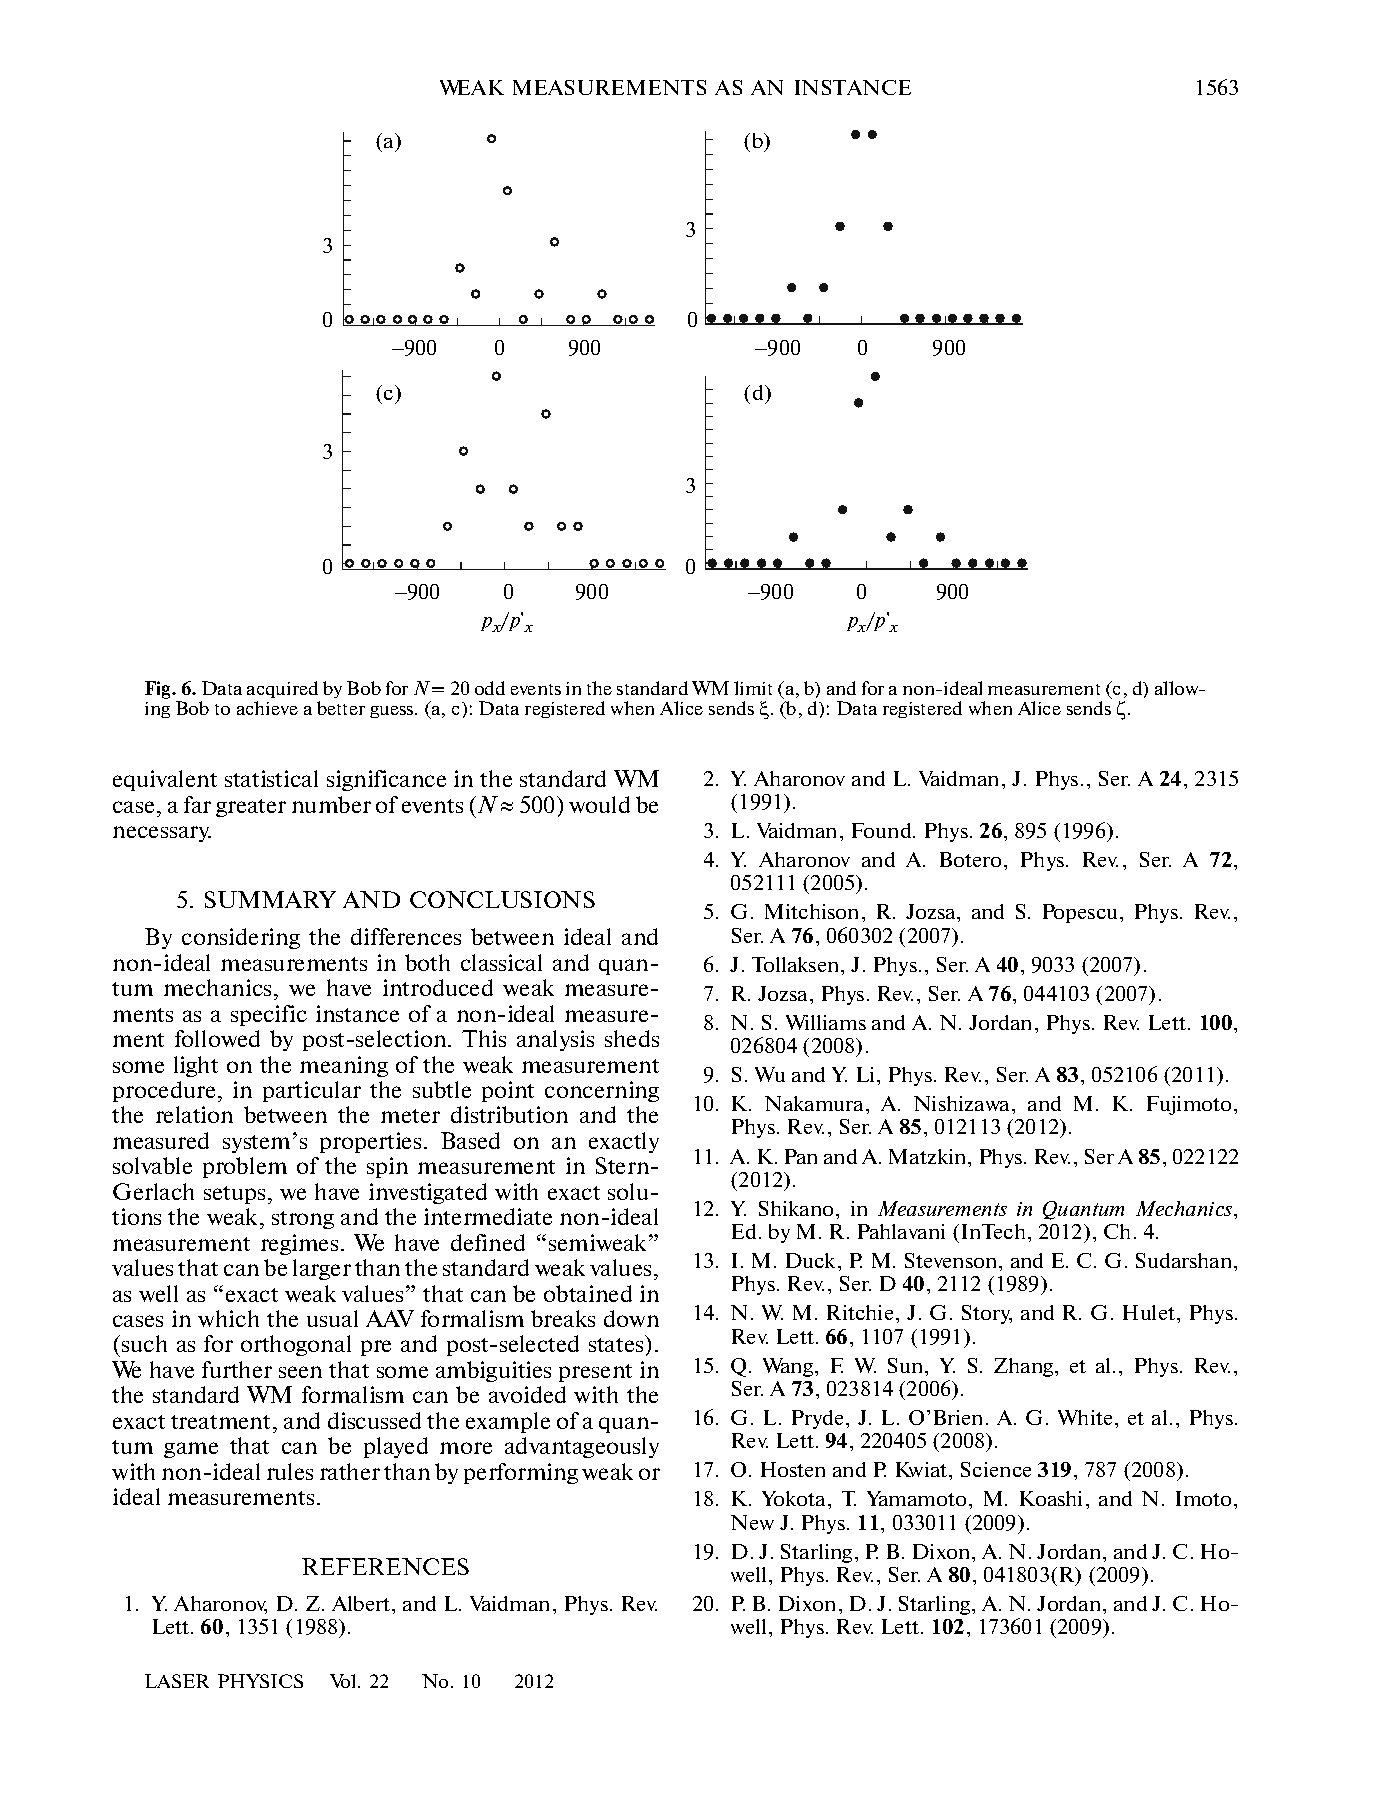 The width and height of the screenshot is (1390, 1799). Describe the element at coordinates (883, 830) in the screenshot. I see `Found` at that location.
